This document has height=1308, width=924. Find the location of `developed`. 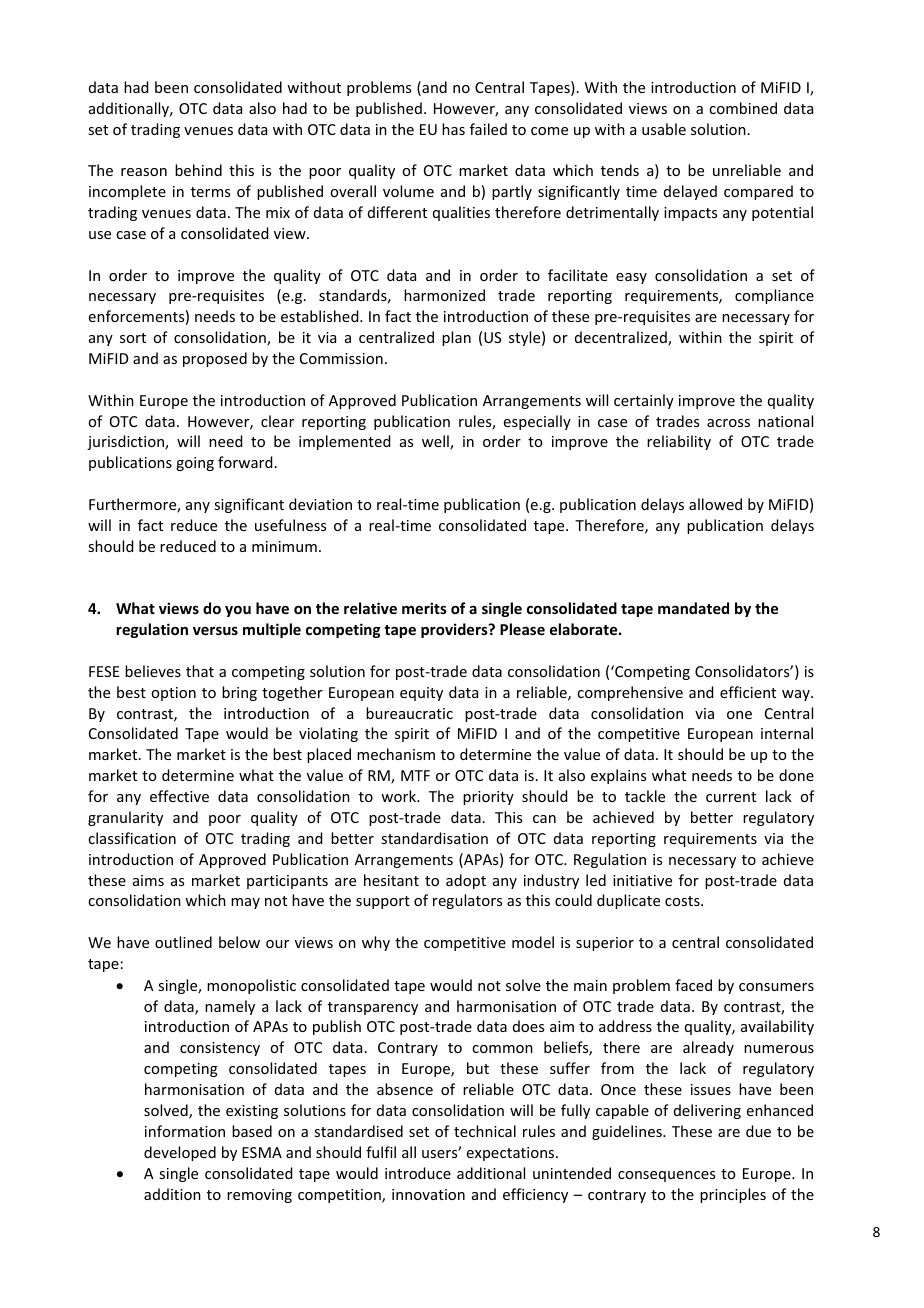

developed is located at coordinates (180, 1153).
